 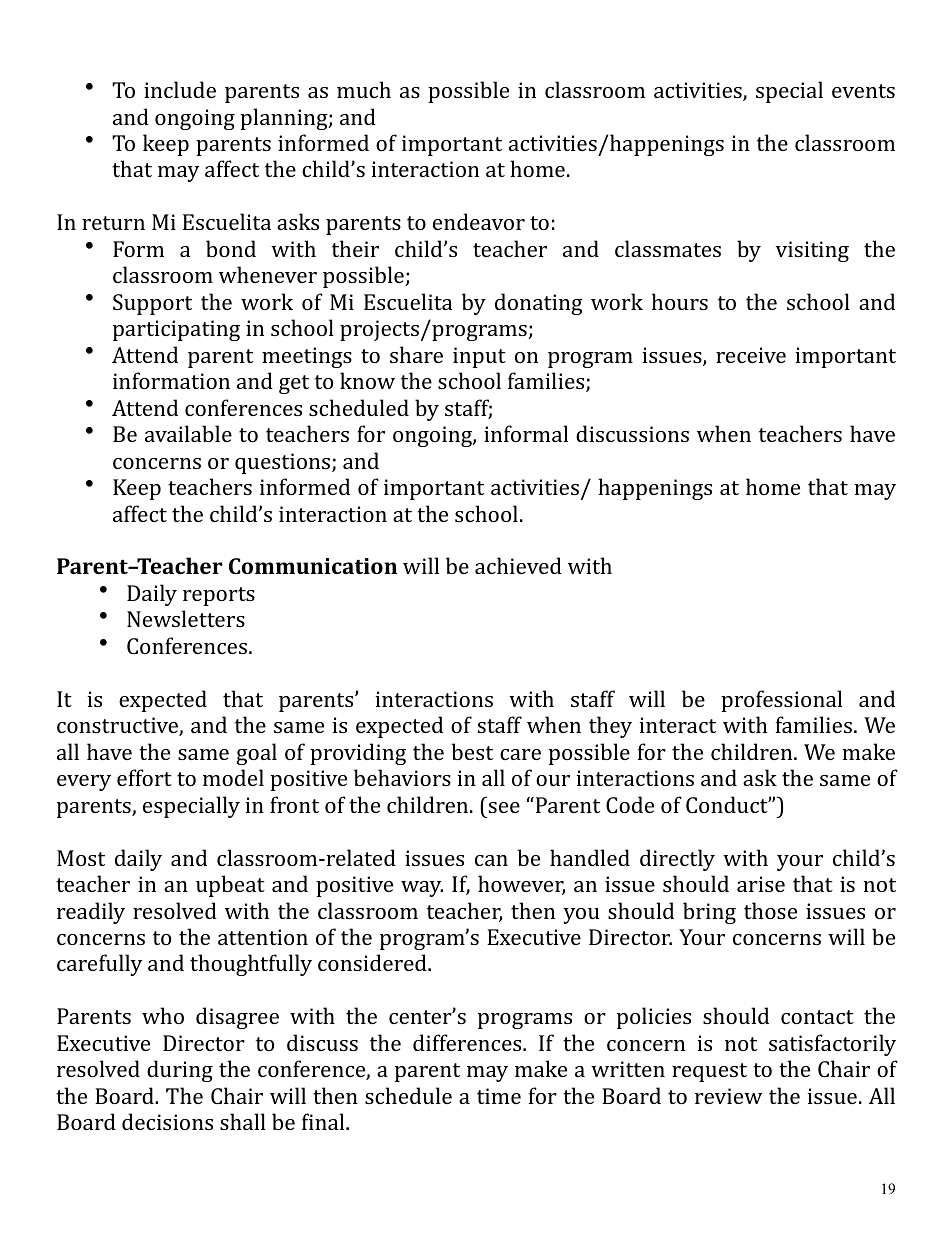 I want to click on time, so click(x=499, y=1096).
